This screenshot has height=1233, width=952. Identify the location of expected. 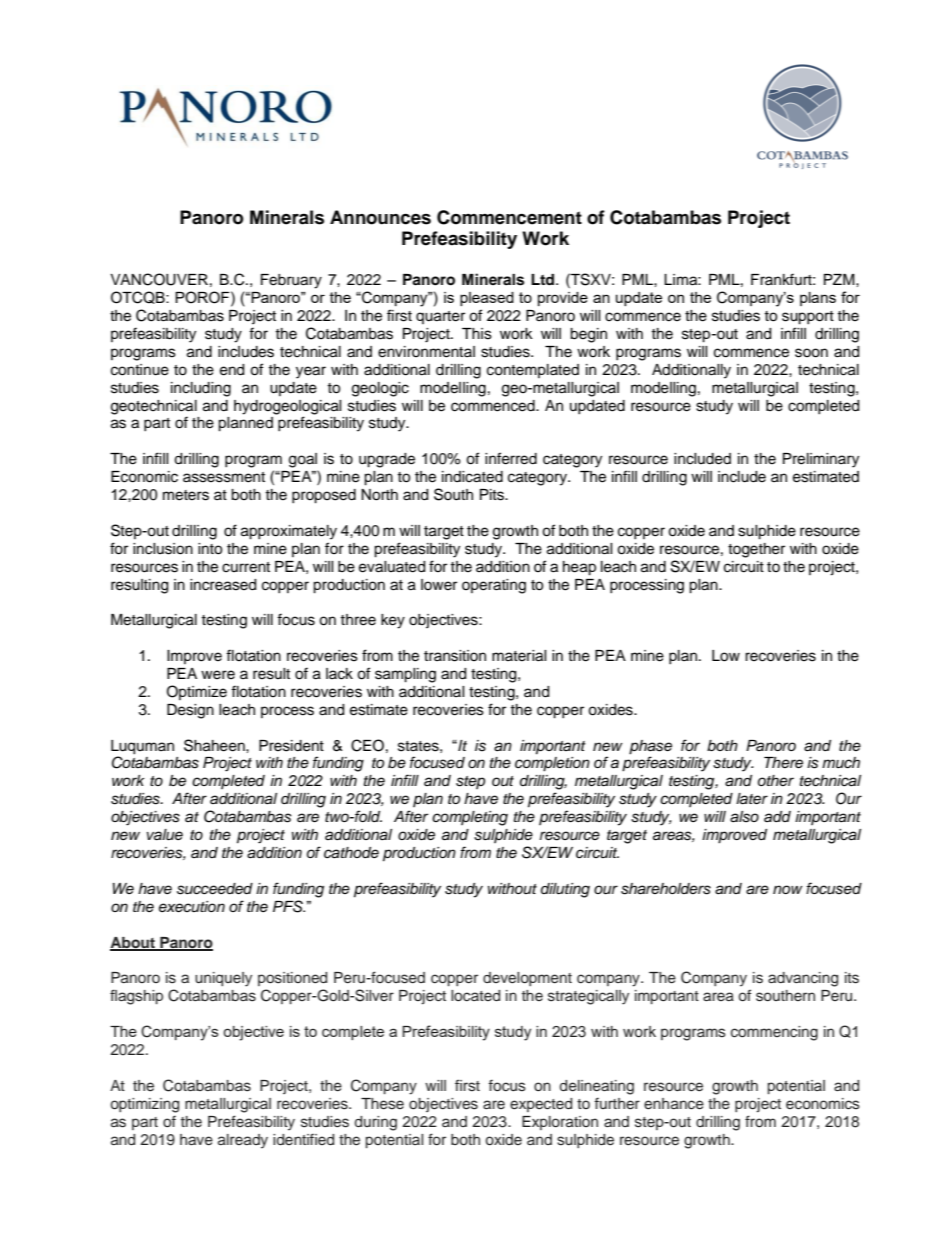
(541, 1105).
